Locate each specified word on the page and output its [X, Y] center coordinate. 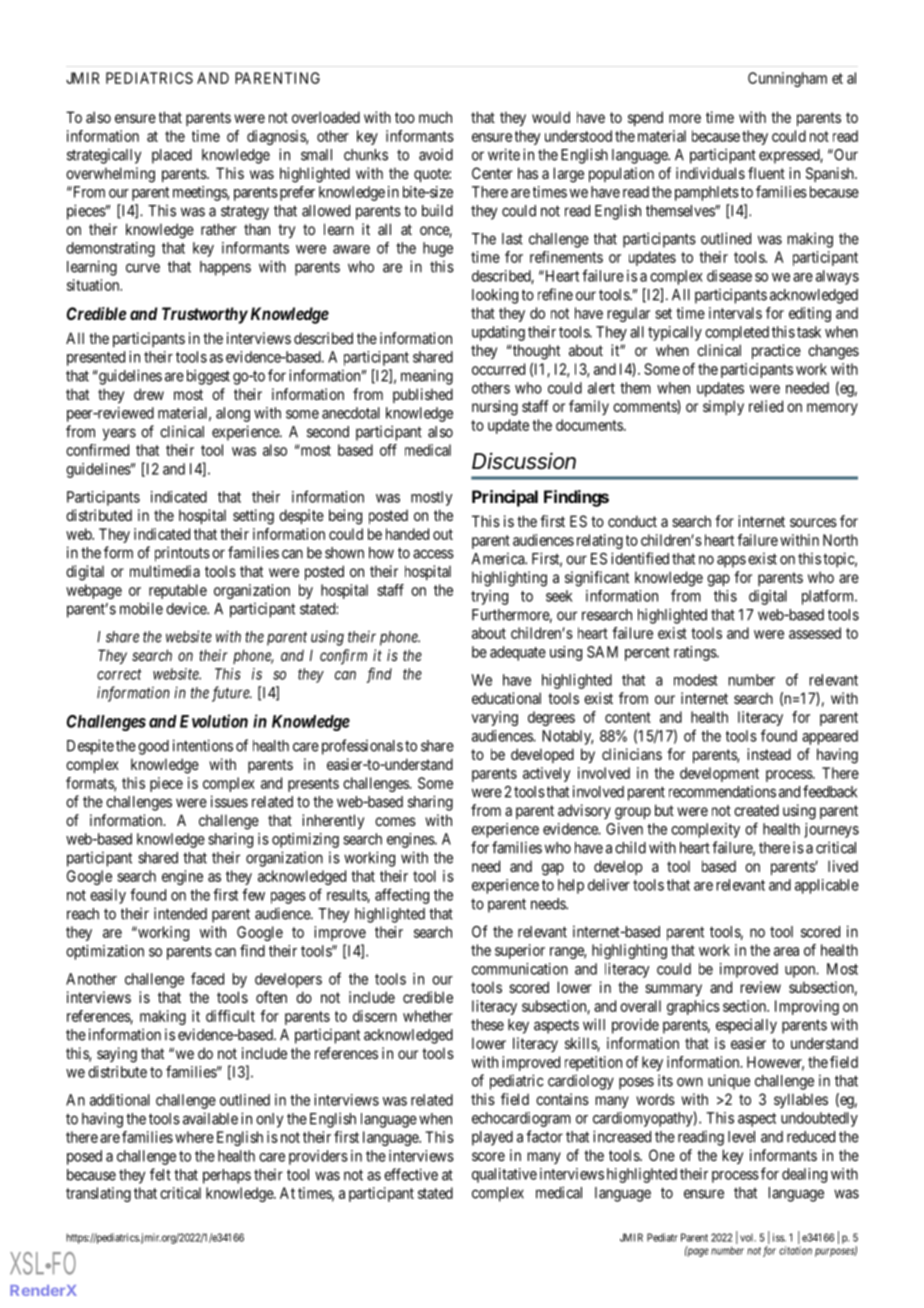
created [756, 810]
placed [172, 156]
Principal [505, 498]
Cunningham [787, 79]
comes [395, 821]
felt [160, 1174]
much [435, 117]
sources [813, 522]
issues [229, 801]
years [119, 434]
